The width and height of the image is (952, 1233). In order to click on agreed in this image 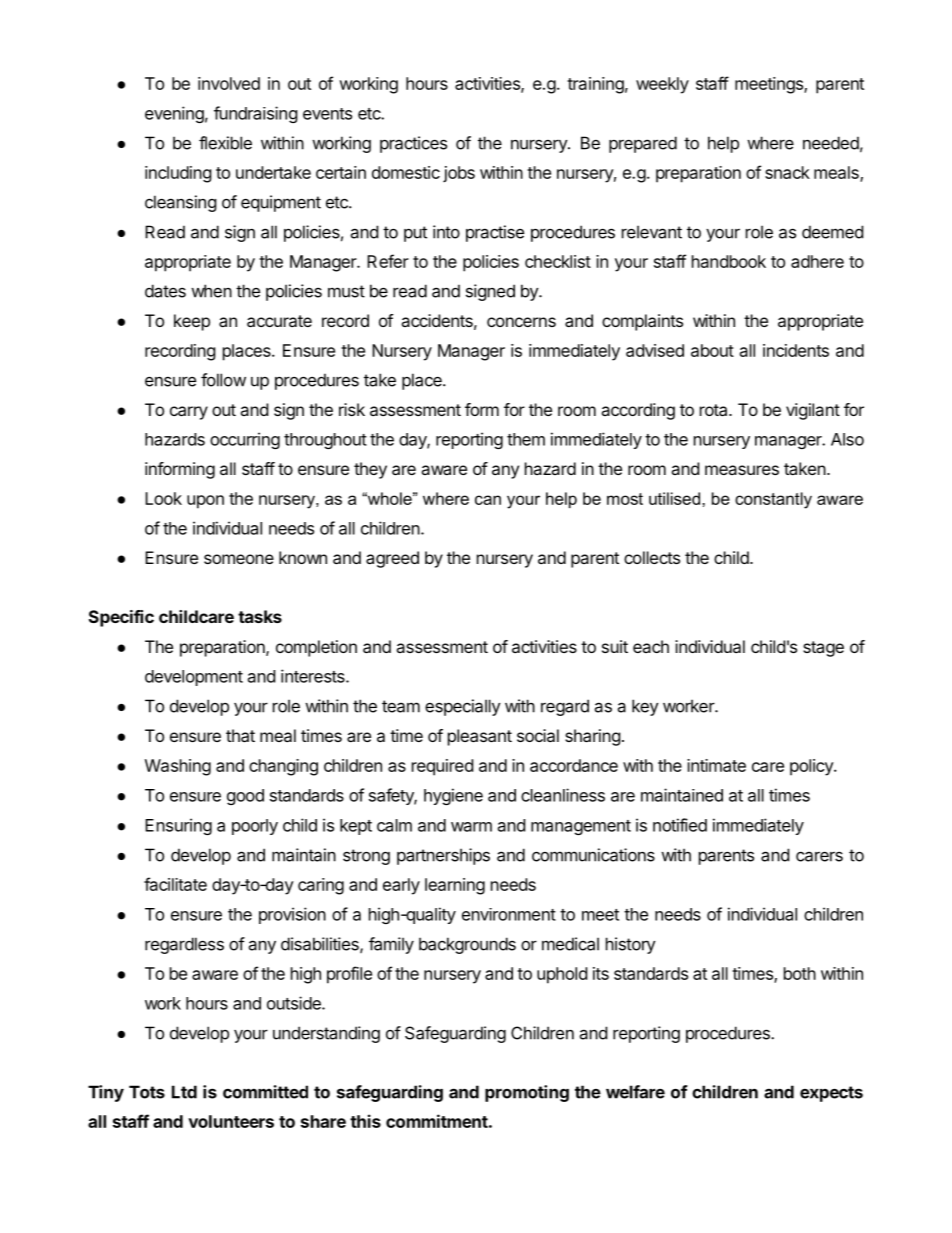, I will do `click(392, 559)`.
